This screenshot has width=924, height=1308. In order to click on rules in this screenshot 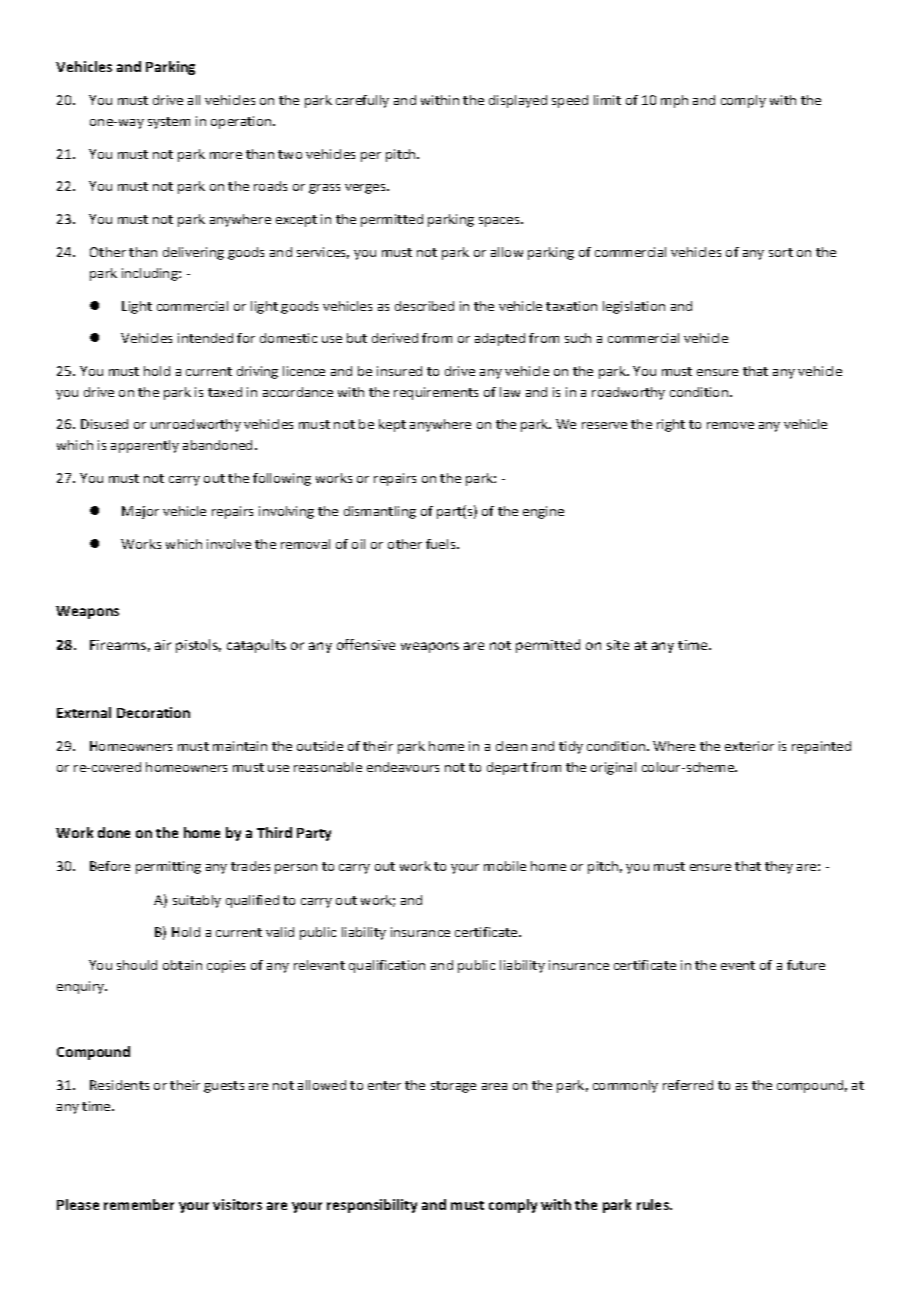, I will do `click(654, 1204)`.
